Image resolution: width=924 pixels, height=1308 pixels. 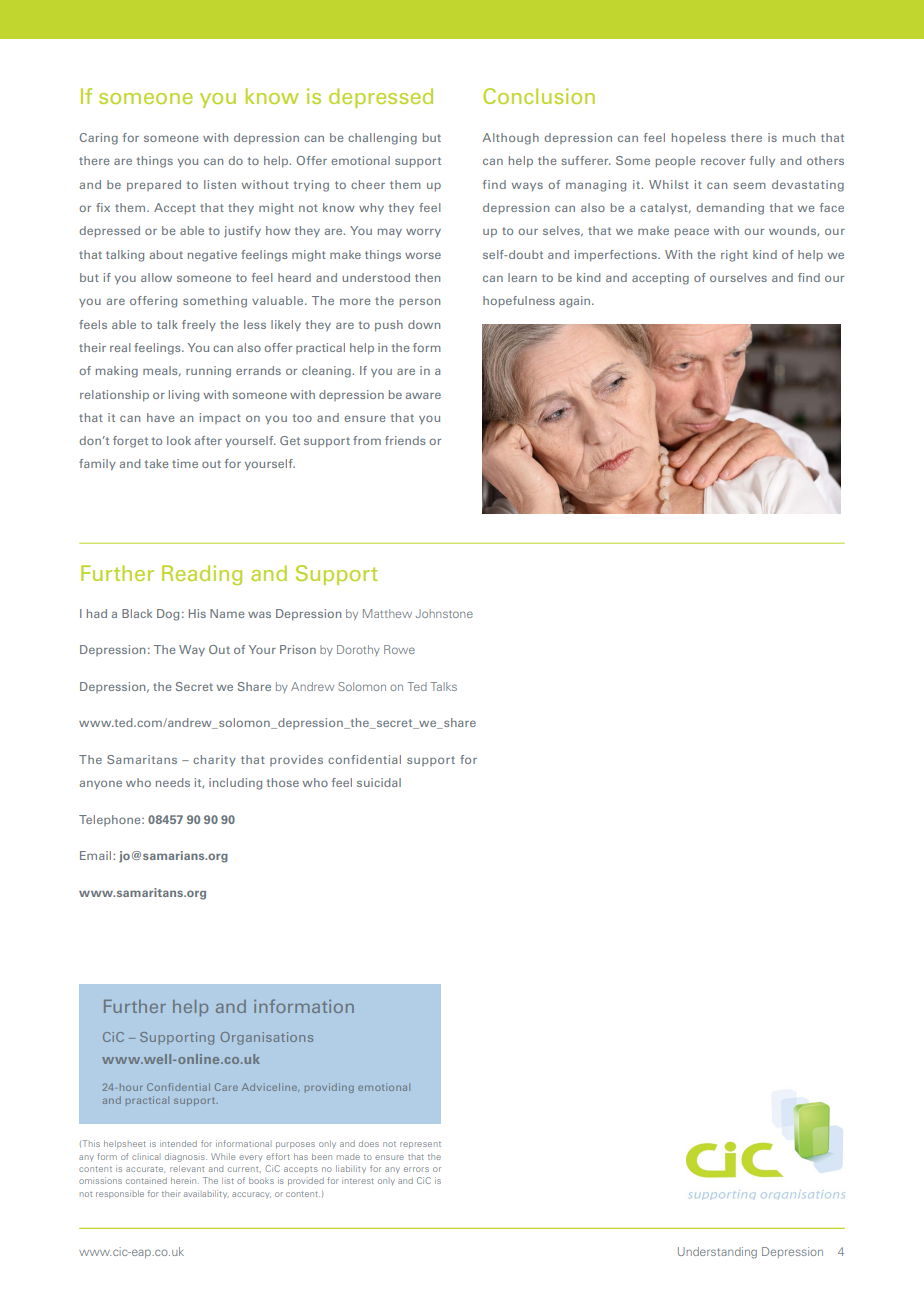 What do you see at coordinates (423, 395) in the document?
I see `aware` at bounding box center [423, 395].
